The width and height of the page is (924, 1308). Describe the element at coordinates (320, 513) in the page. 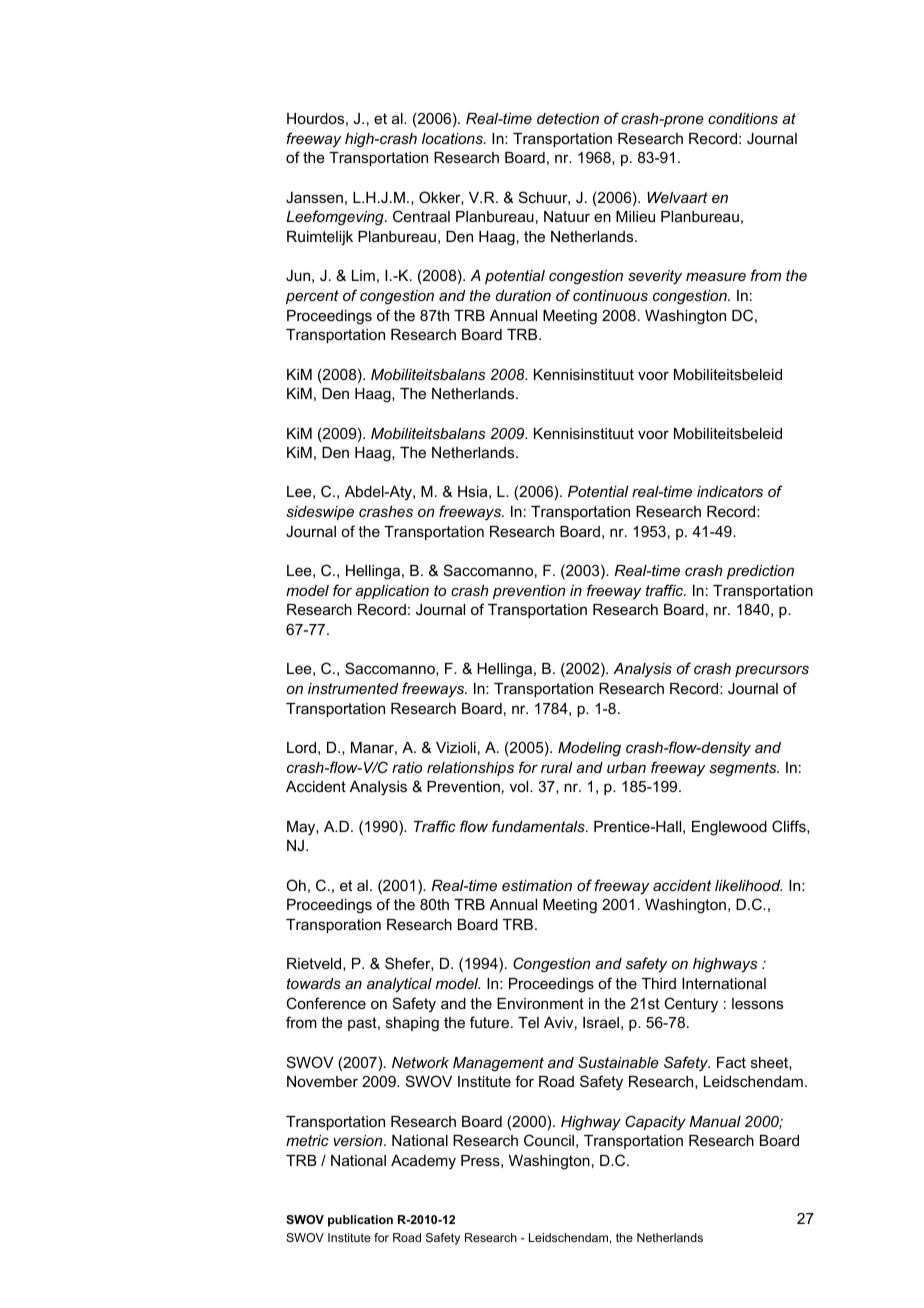

I see `sideswipe` at that location.
